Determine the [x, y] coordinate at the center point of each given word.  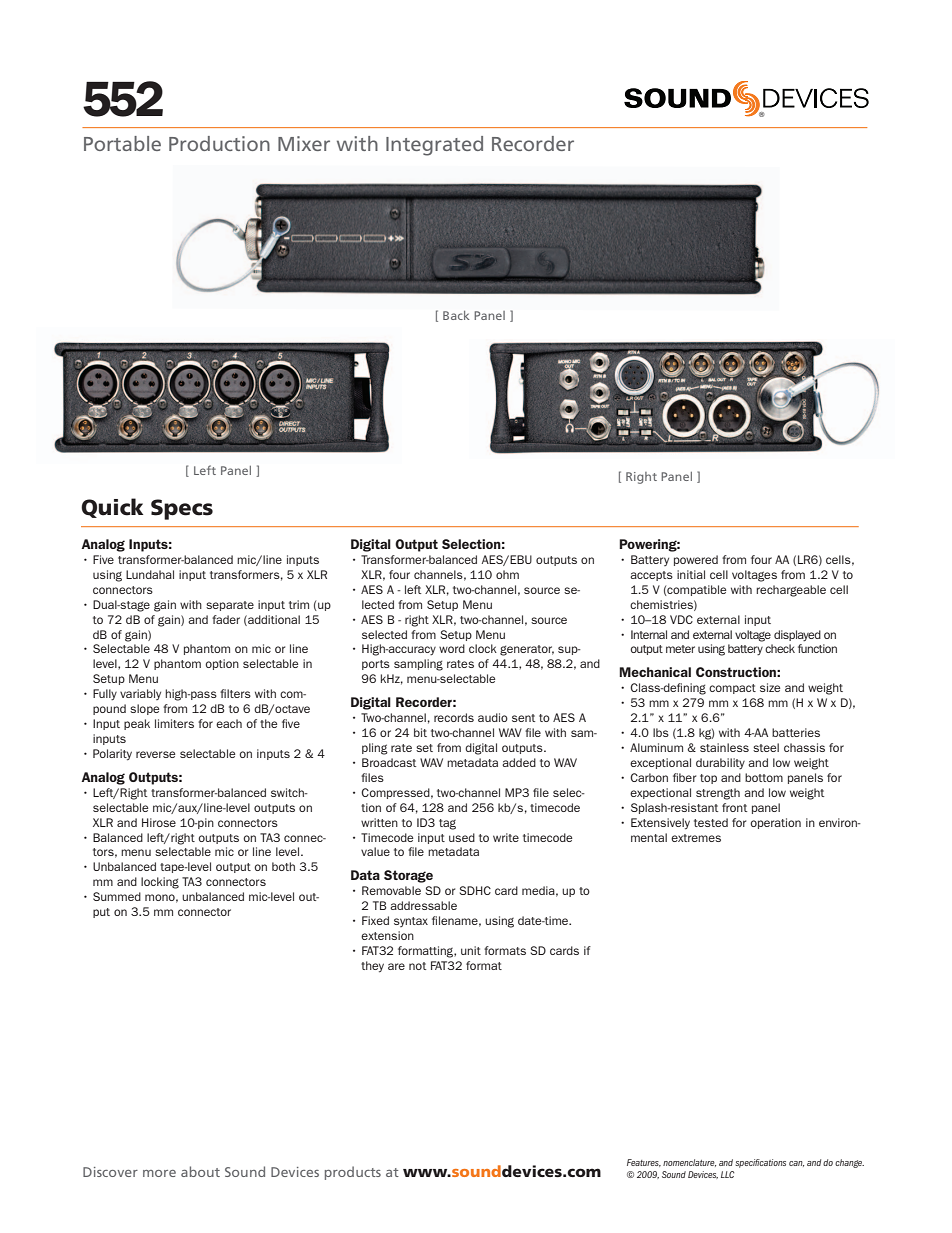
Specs [182, 509]
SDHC [475, 890]
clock [483, 648]
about [200, 1171]
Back [456, 315]
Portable [122, 143]
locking [160, 883]
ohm [507, 574]
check [780, 648]
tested [711, 822]
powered [696, 560]
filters [235, 693]
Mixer [304, 143]
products [353, 1173]
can [796, 1164]
